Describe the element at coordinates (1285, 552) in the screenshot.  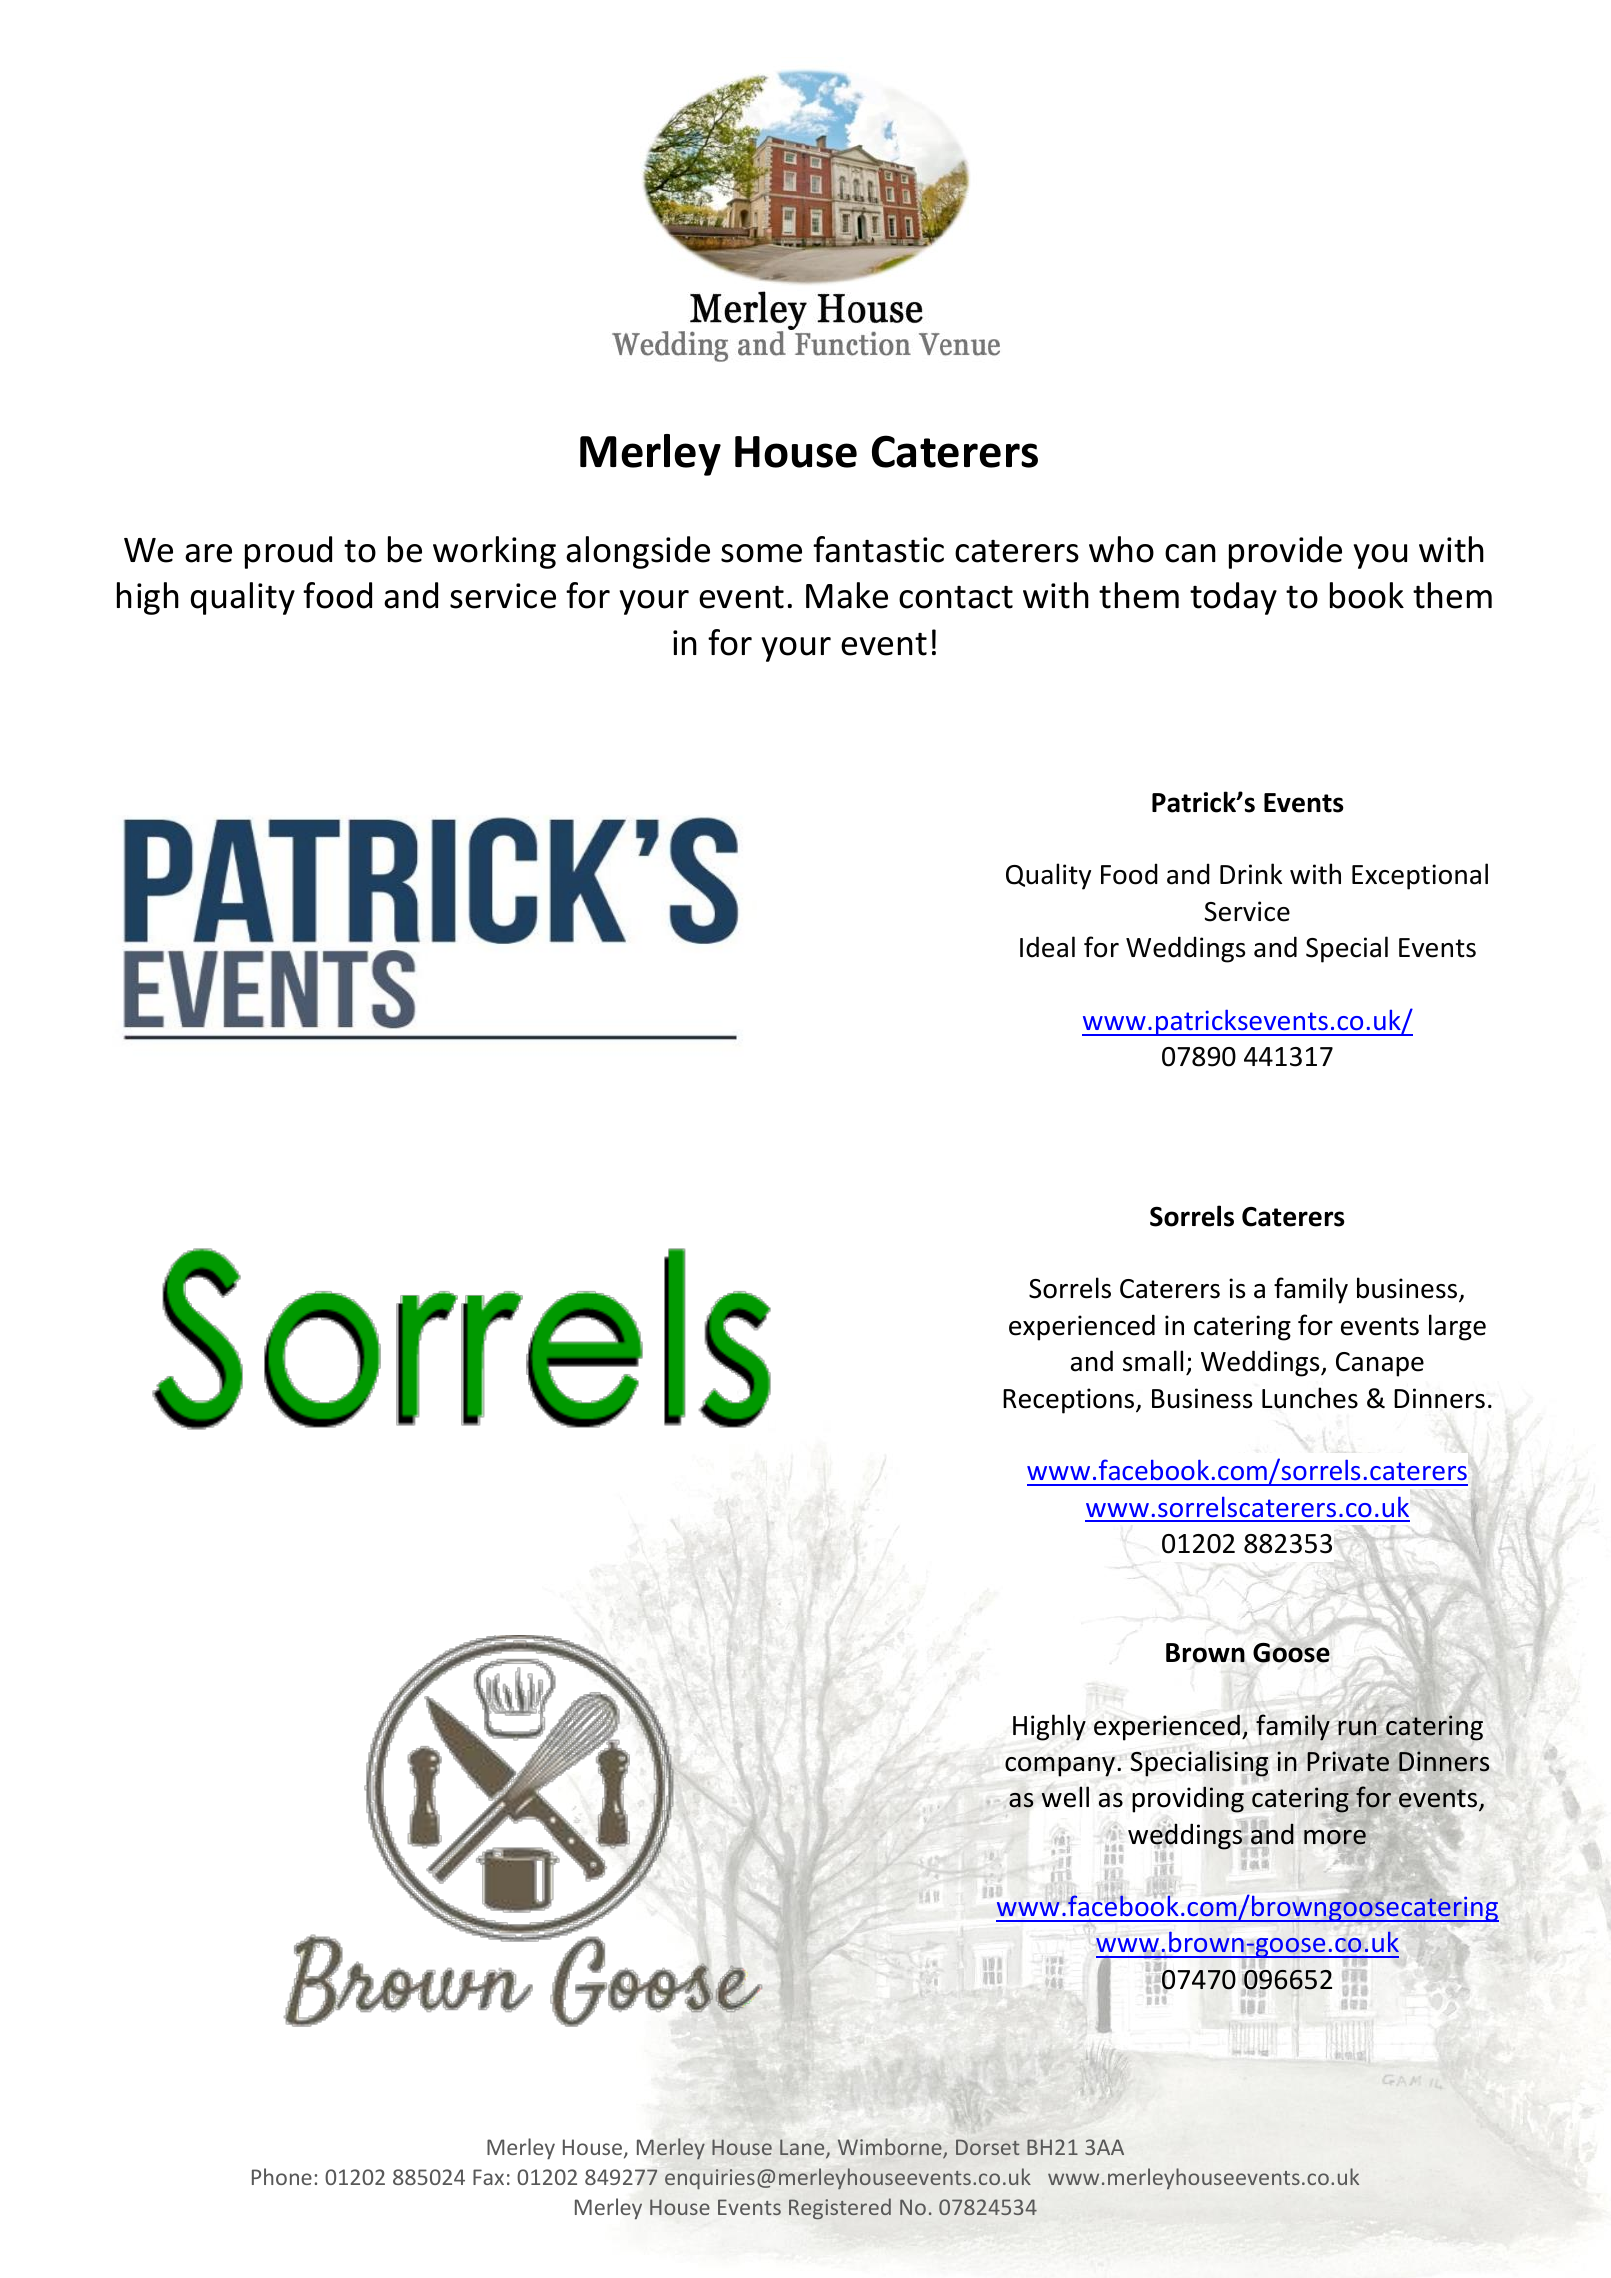
I see `provide` at that location.
